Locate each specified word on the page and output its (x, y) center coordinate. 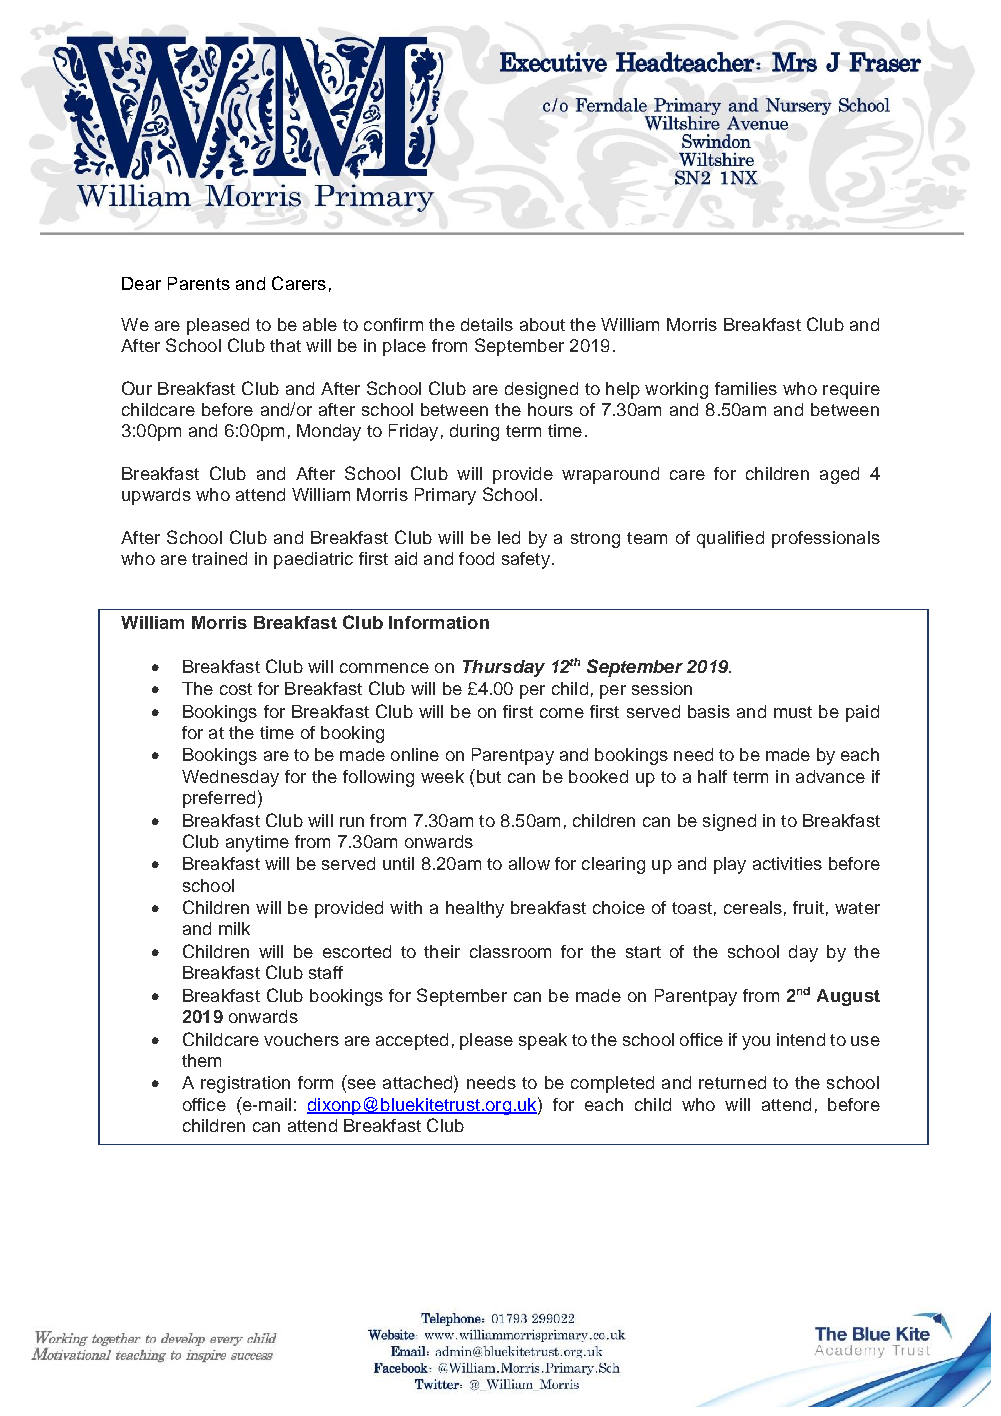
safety (526, 560)
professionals (826, 539)
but (487, 776)
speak (543, 1041)
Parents (199, 283)
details (487, 324)
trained (219, 558)
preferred (219, 799)
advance (830, 776)
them (201, 1060)
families (746, 388)
